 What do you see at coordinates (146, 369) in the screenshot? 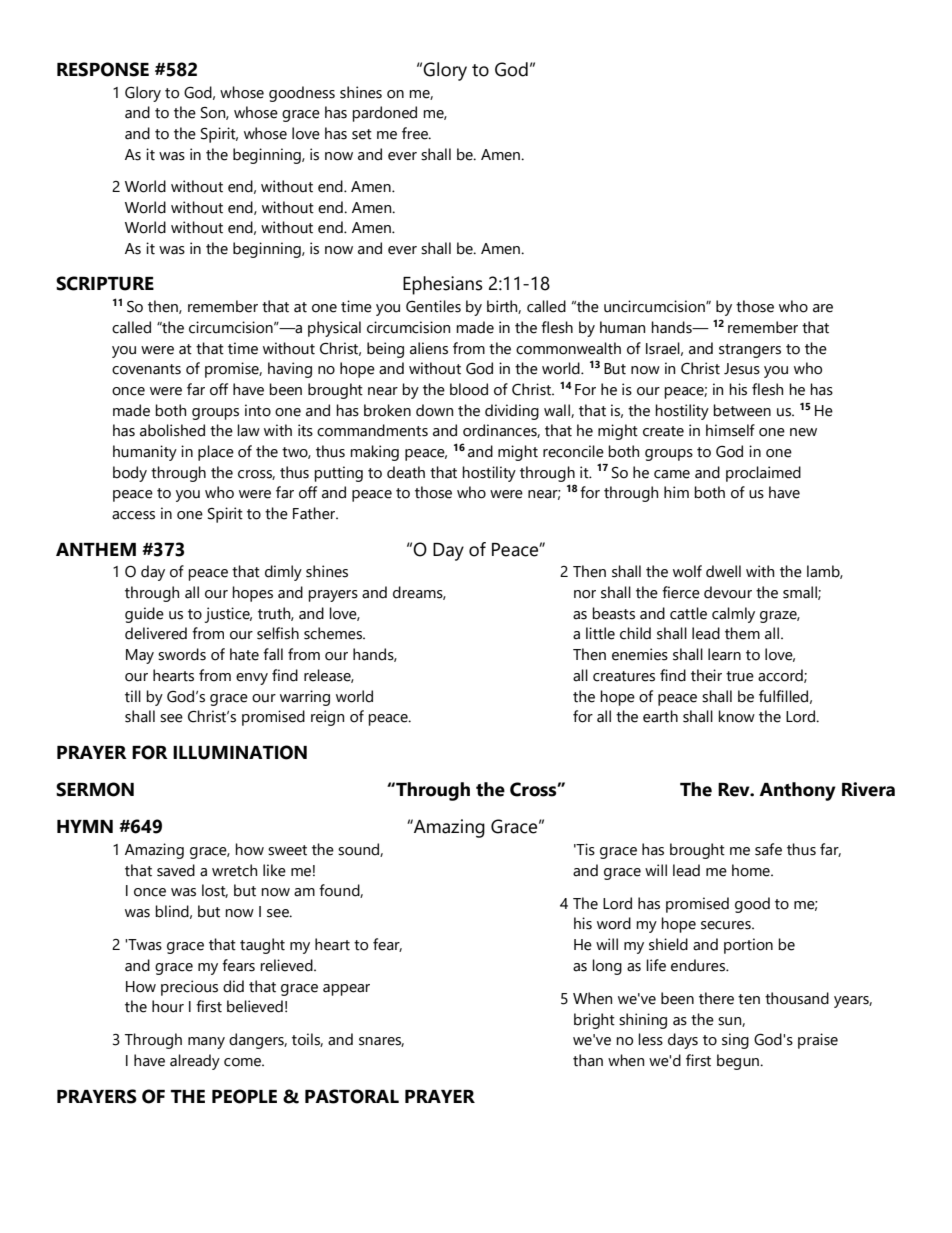
I see `covenants` at bounding box center [146, 369].
